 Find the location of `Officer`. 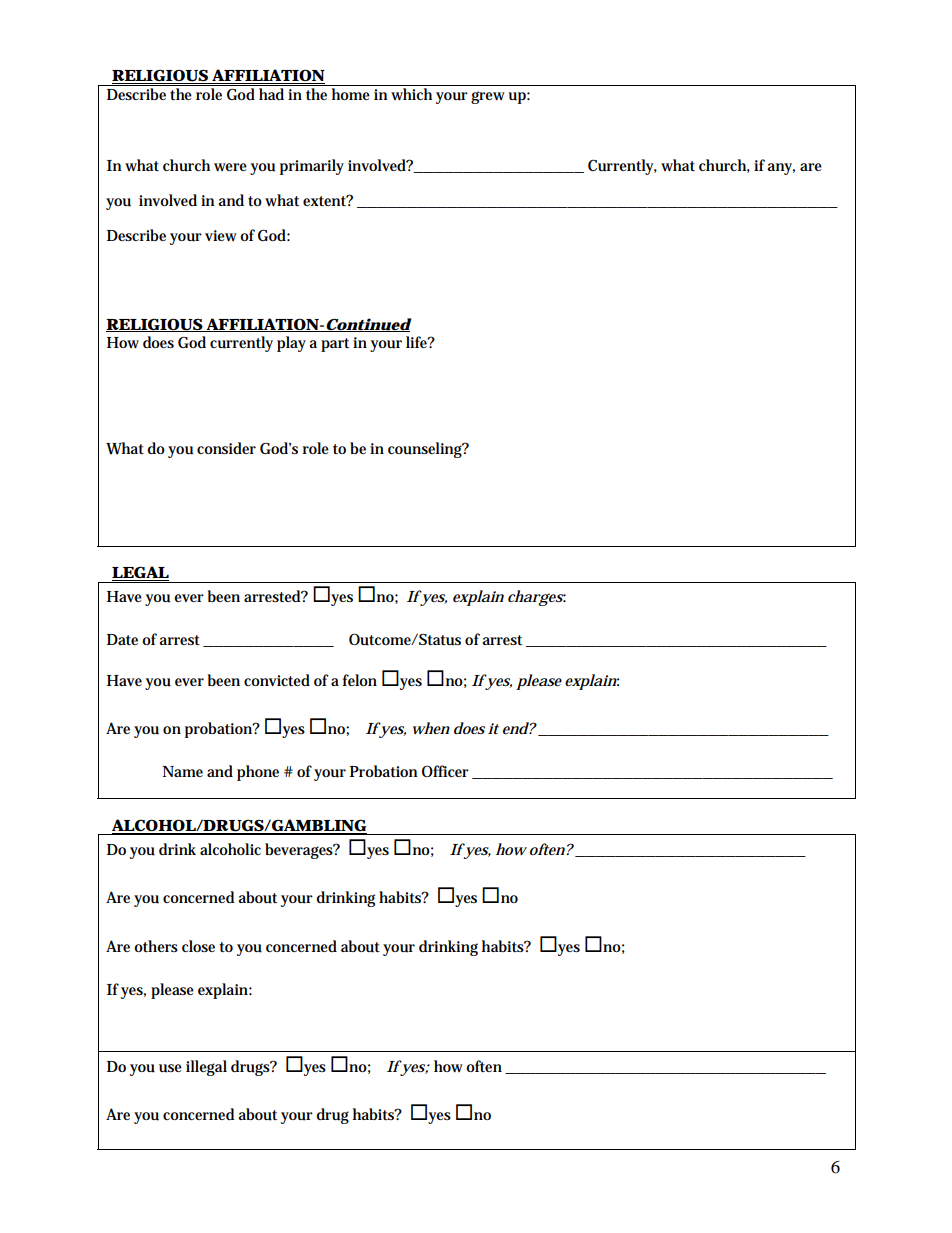

Officer is located at coordinates (445, 771).
